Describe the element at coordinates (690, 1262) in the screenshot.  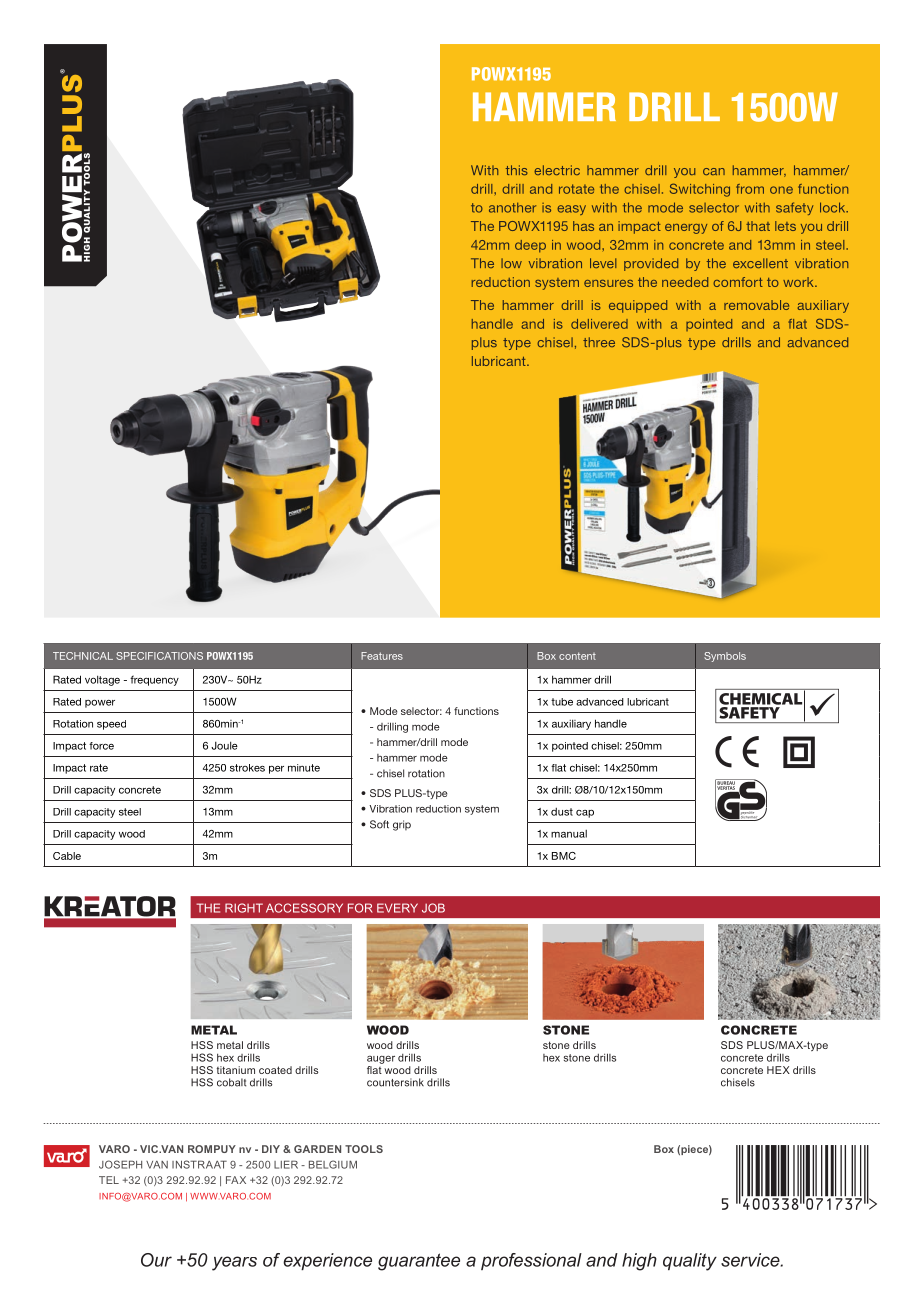
I see `quality` at that location.
